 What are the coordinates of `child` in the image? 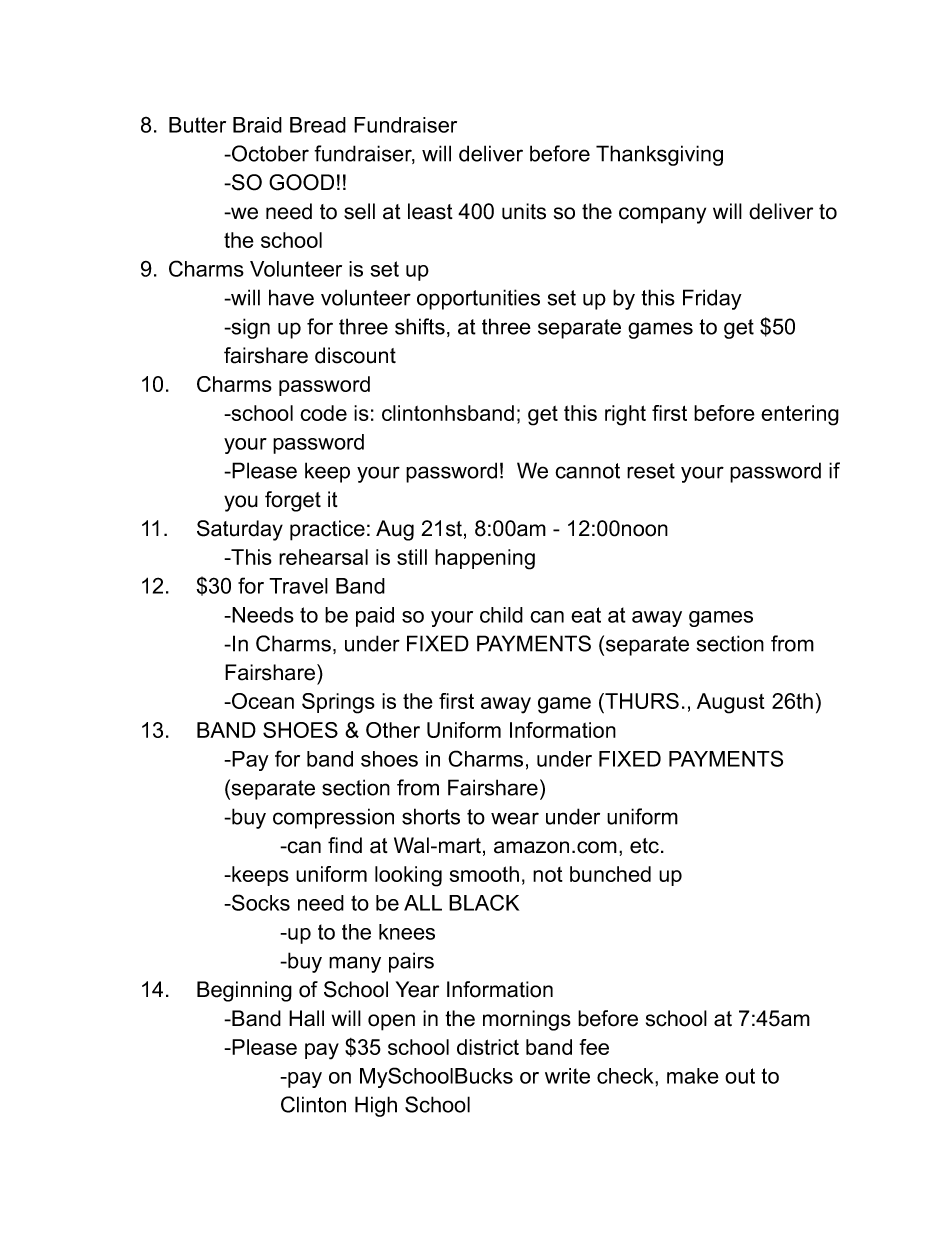 It's located at (501, 615).
